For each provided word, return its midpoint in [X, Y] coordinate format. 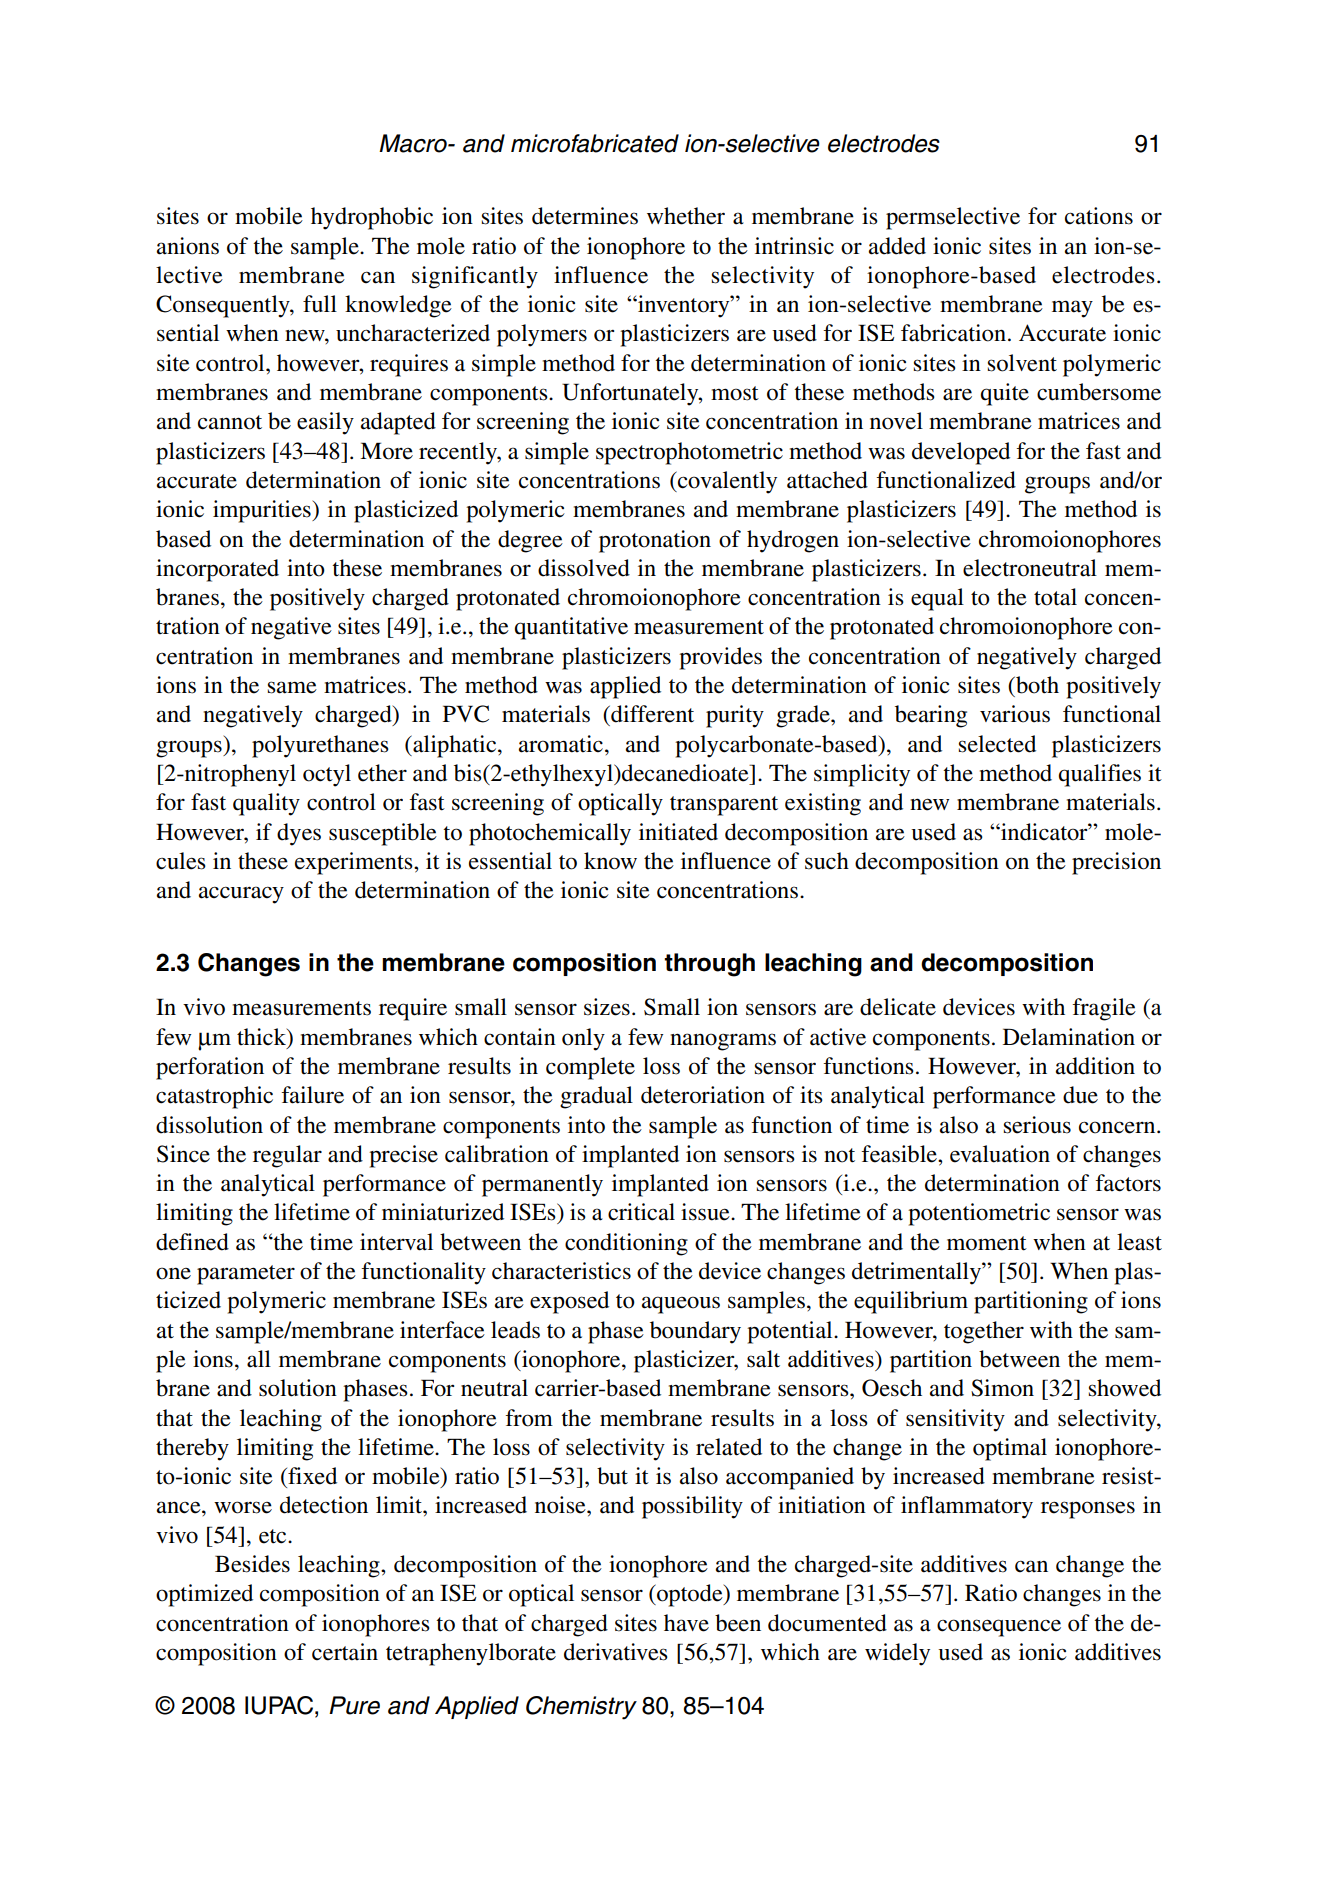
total [1055, 597]
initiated [678, 832]
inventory [684, 306]
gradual [596, 1097]
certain [345, 1652]
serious [1037, 1125]
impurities [263, 511]
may [1072, 309]
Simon [1002, 1388]
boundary [695, 1332]
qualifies [1100, 775]
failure [312, 1095]
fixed [311, 1476]
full [320, 304]
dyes [299, 834]
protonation [655, 541]
